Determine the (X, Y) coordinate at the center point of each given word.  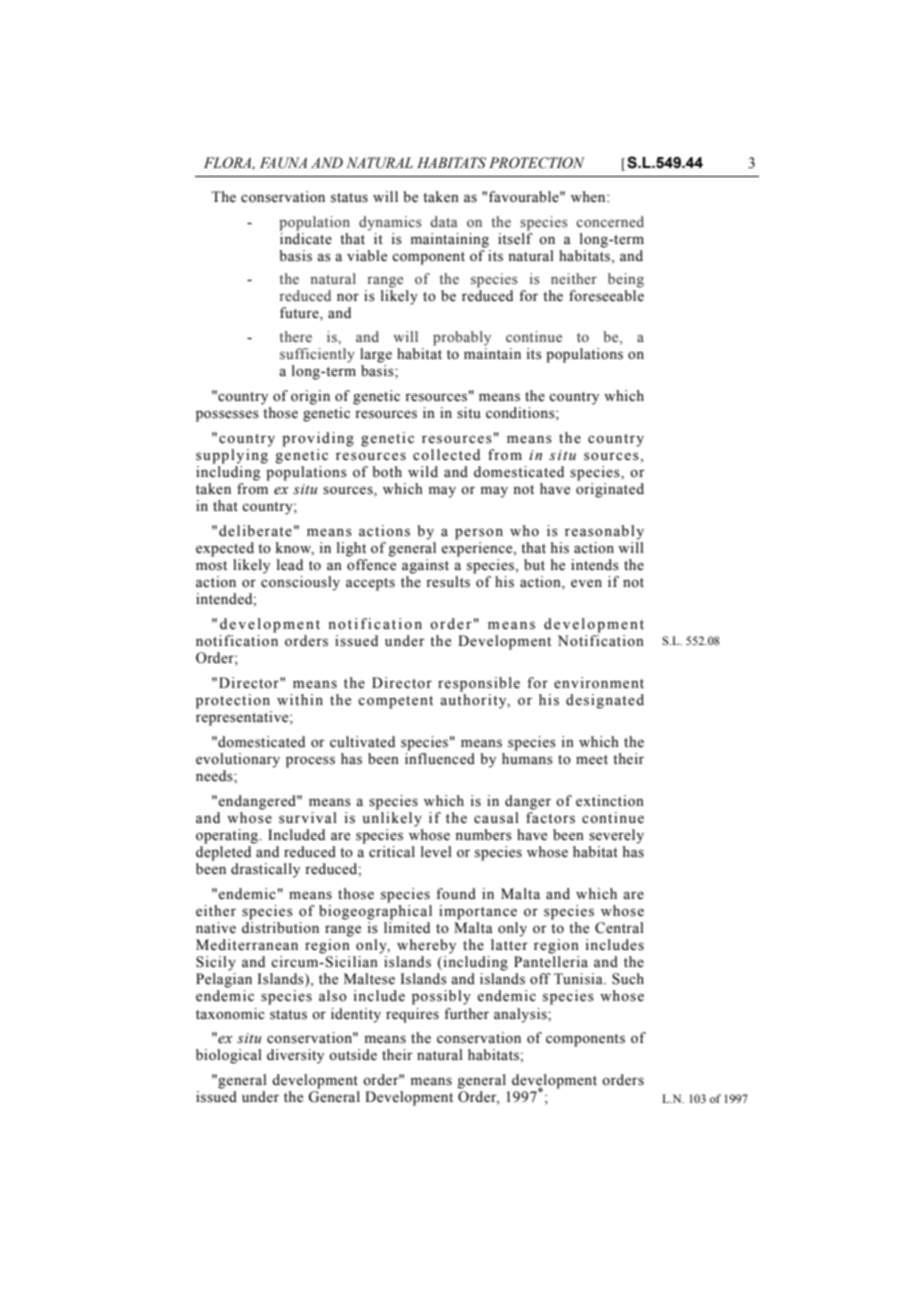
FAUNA (283, 163)
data (444, 221)
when (589, 197)
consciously (300, 583)
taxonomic (230, 1014)
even (586, 583)
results (448, 582)
